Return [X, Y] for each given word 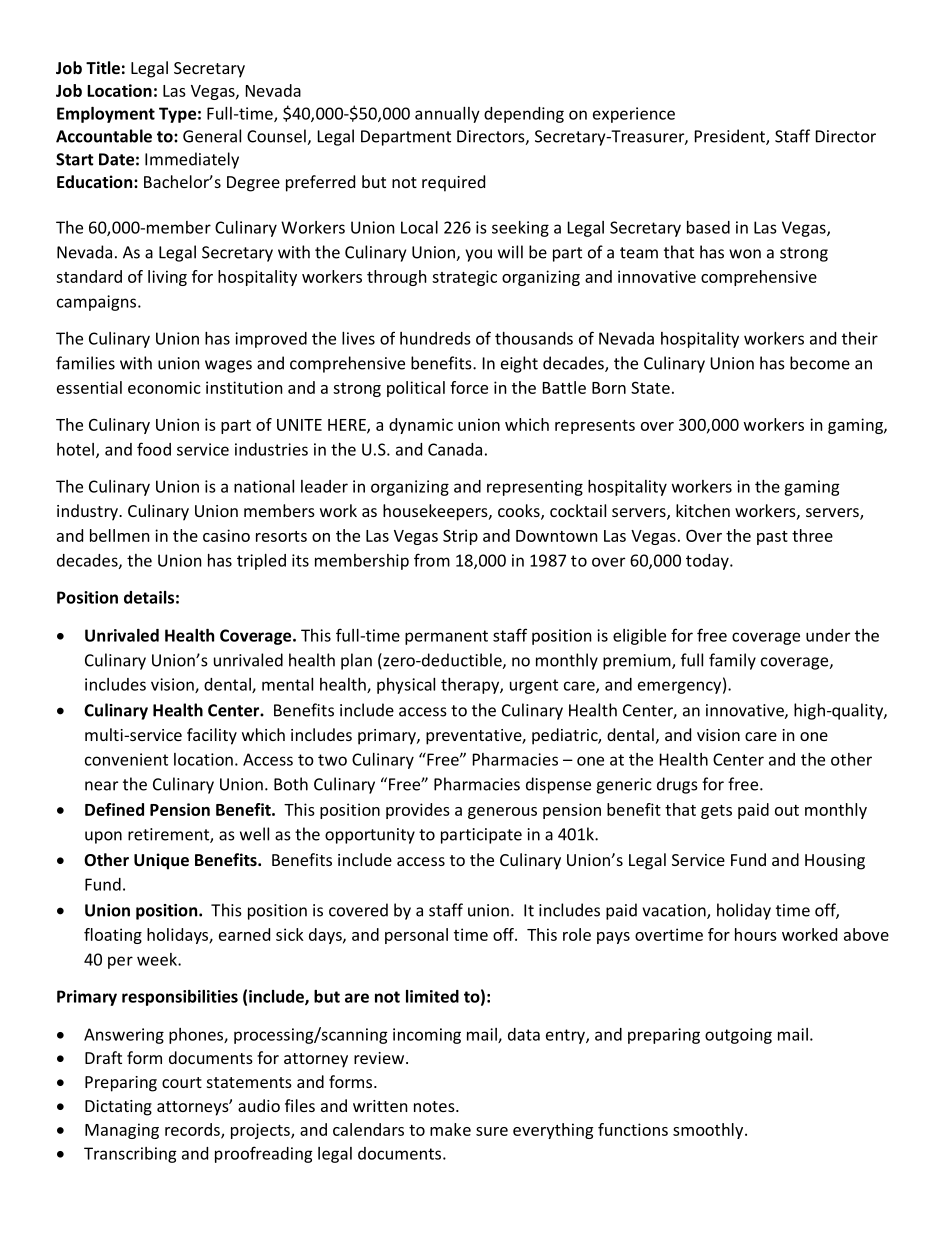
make [450, 1129]
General [212, 136]
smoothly [709, 1131]
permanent [446, 637]
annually [447, 115]
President [731, 137]
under [828, 635]
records [193, 1130]
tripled [261, 562]
